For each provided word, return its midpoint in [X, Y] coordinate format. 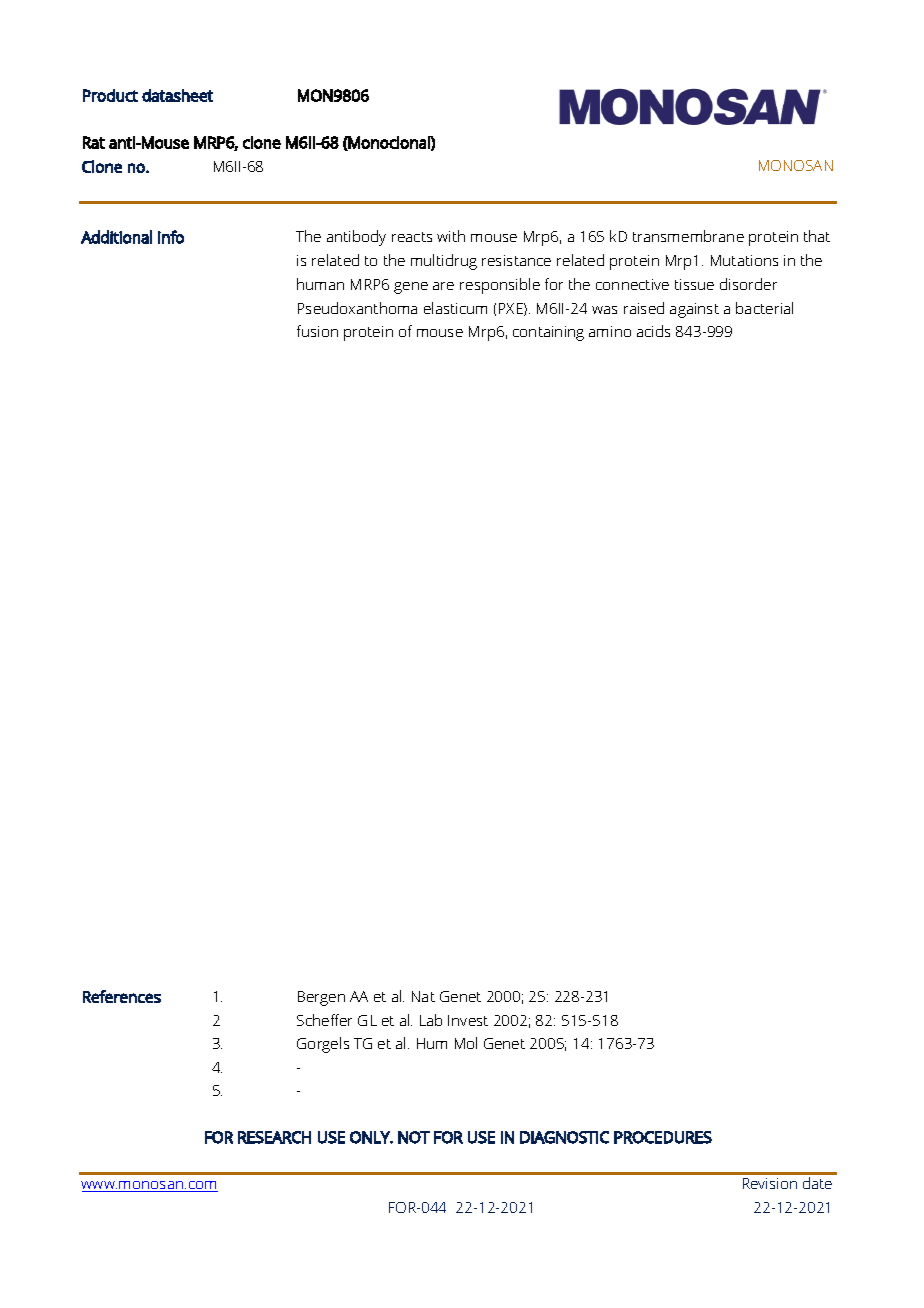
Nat [423, 996]
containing [548, 333]
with [451, 236]
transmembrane [688, 236]
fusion [317, 331]
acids [653, 331]
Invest [468, 1020]
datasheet [177, 95]
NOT [414, 1137]
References [122, 996]
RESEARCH [274, 1137]
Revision [770, 1183]
